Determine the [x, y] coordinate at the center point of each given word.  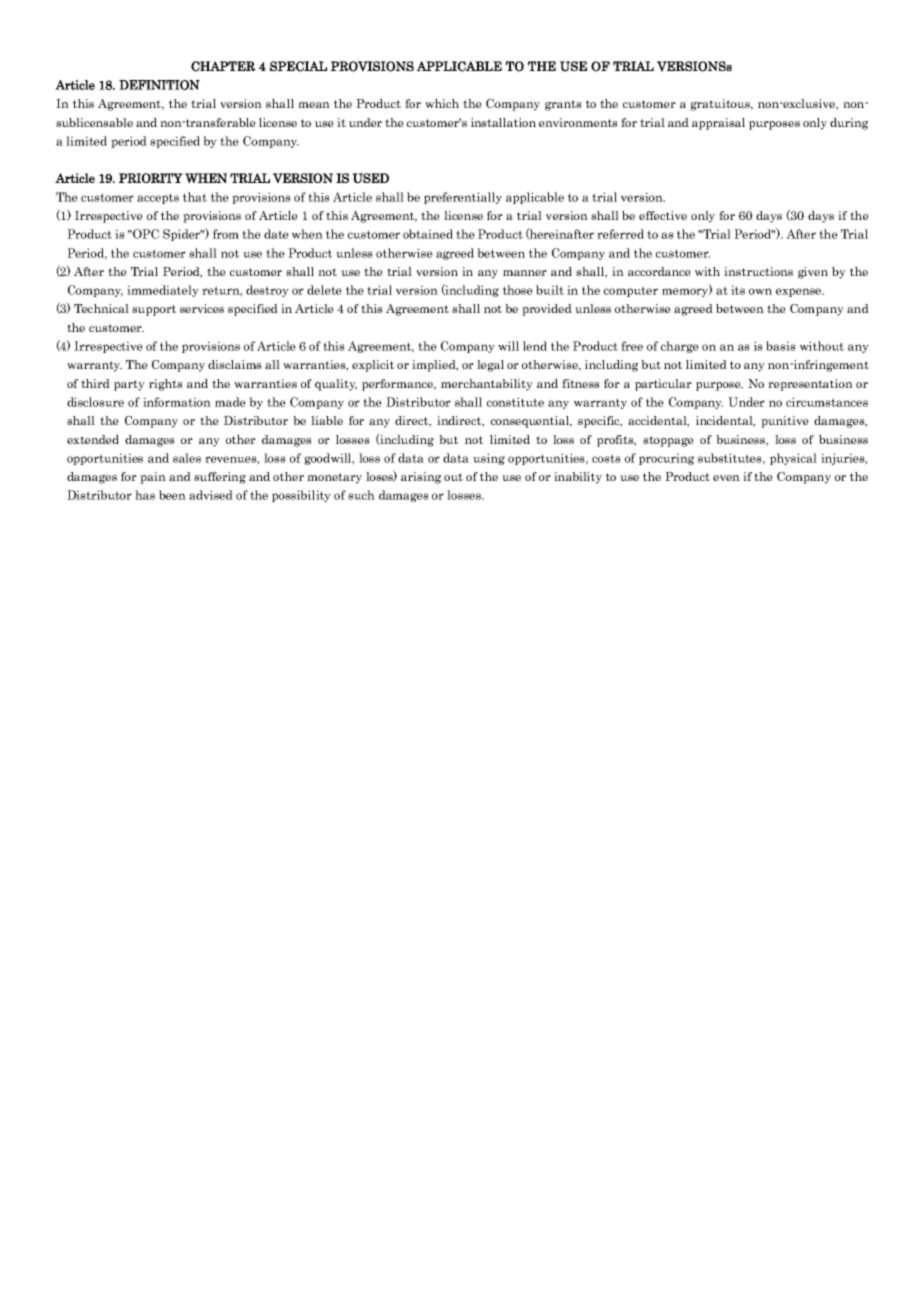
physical [793, 459]
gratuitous [721, 105]
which [442, 103]
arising [421, 478]
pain [153, 478]
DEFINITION [159, 85]
